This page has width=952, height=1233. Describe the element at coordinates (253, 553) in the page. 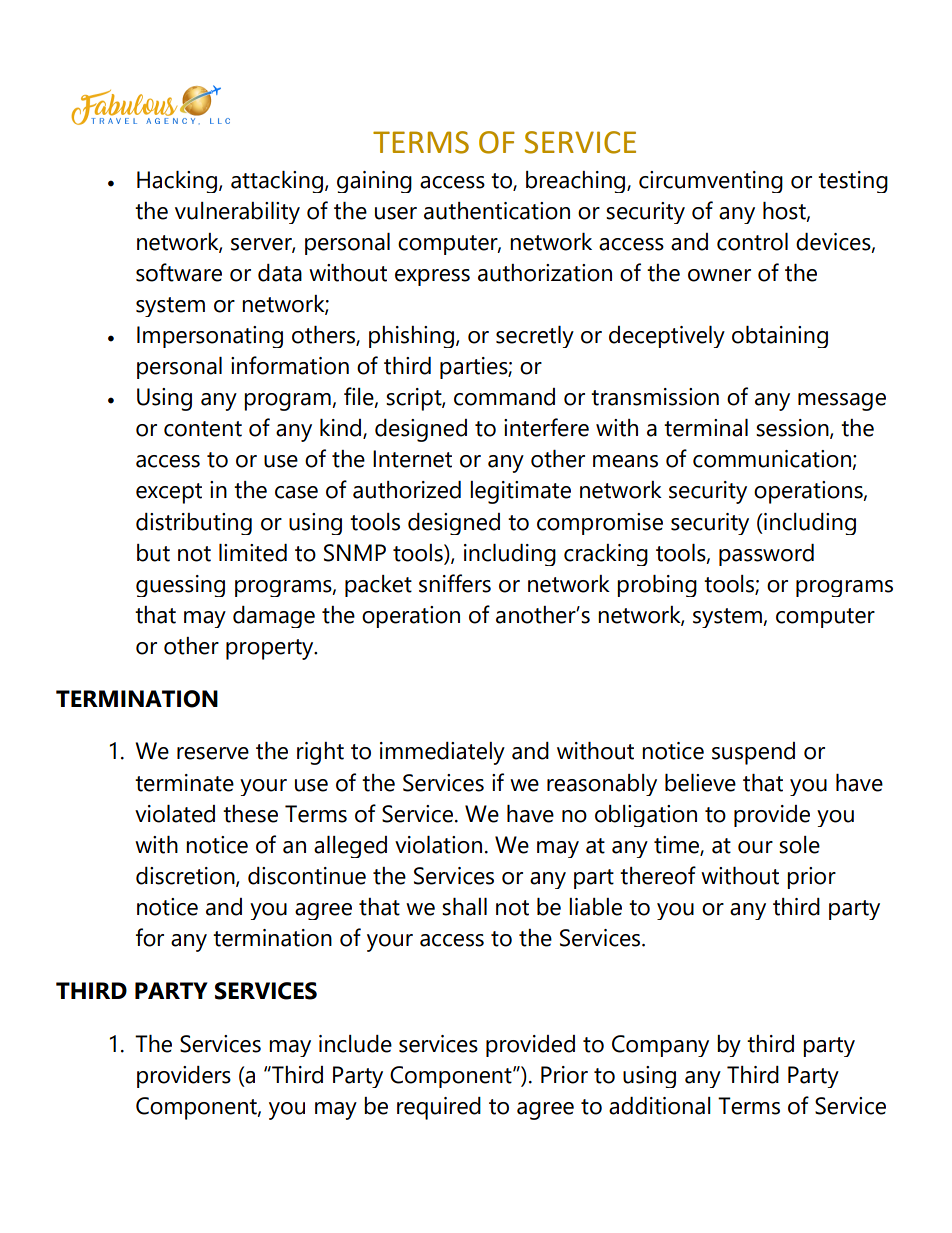

I see `limited` at that location.
